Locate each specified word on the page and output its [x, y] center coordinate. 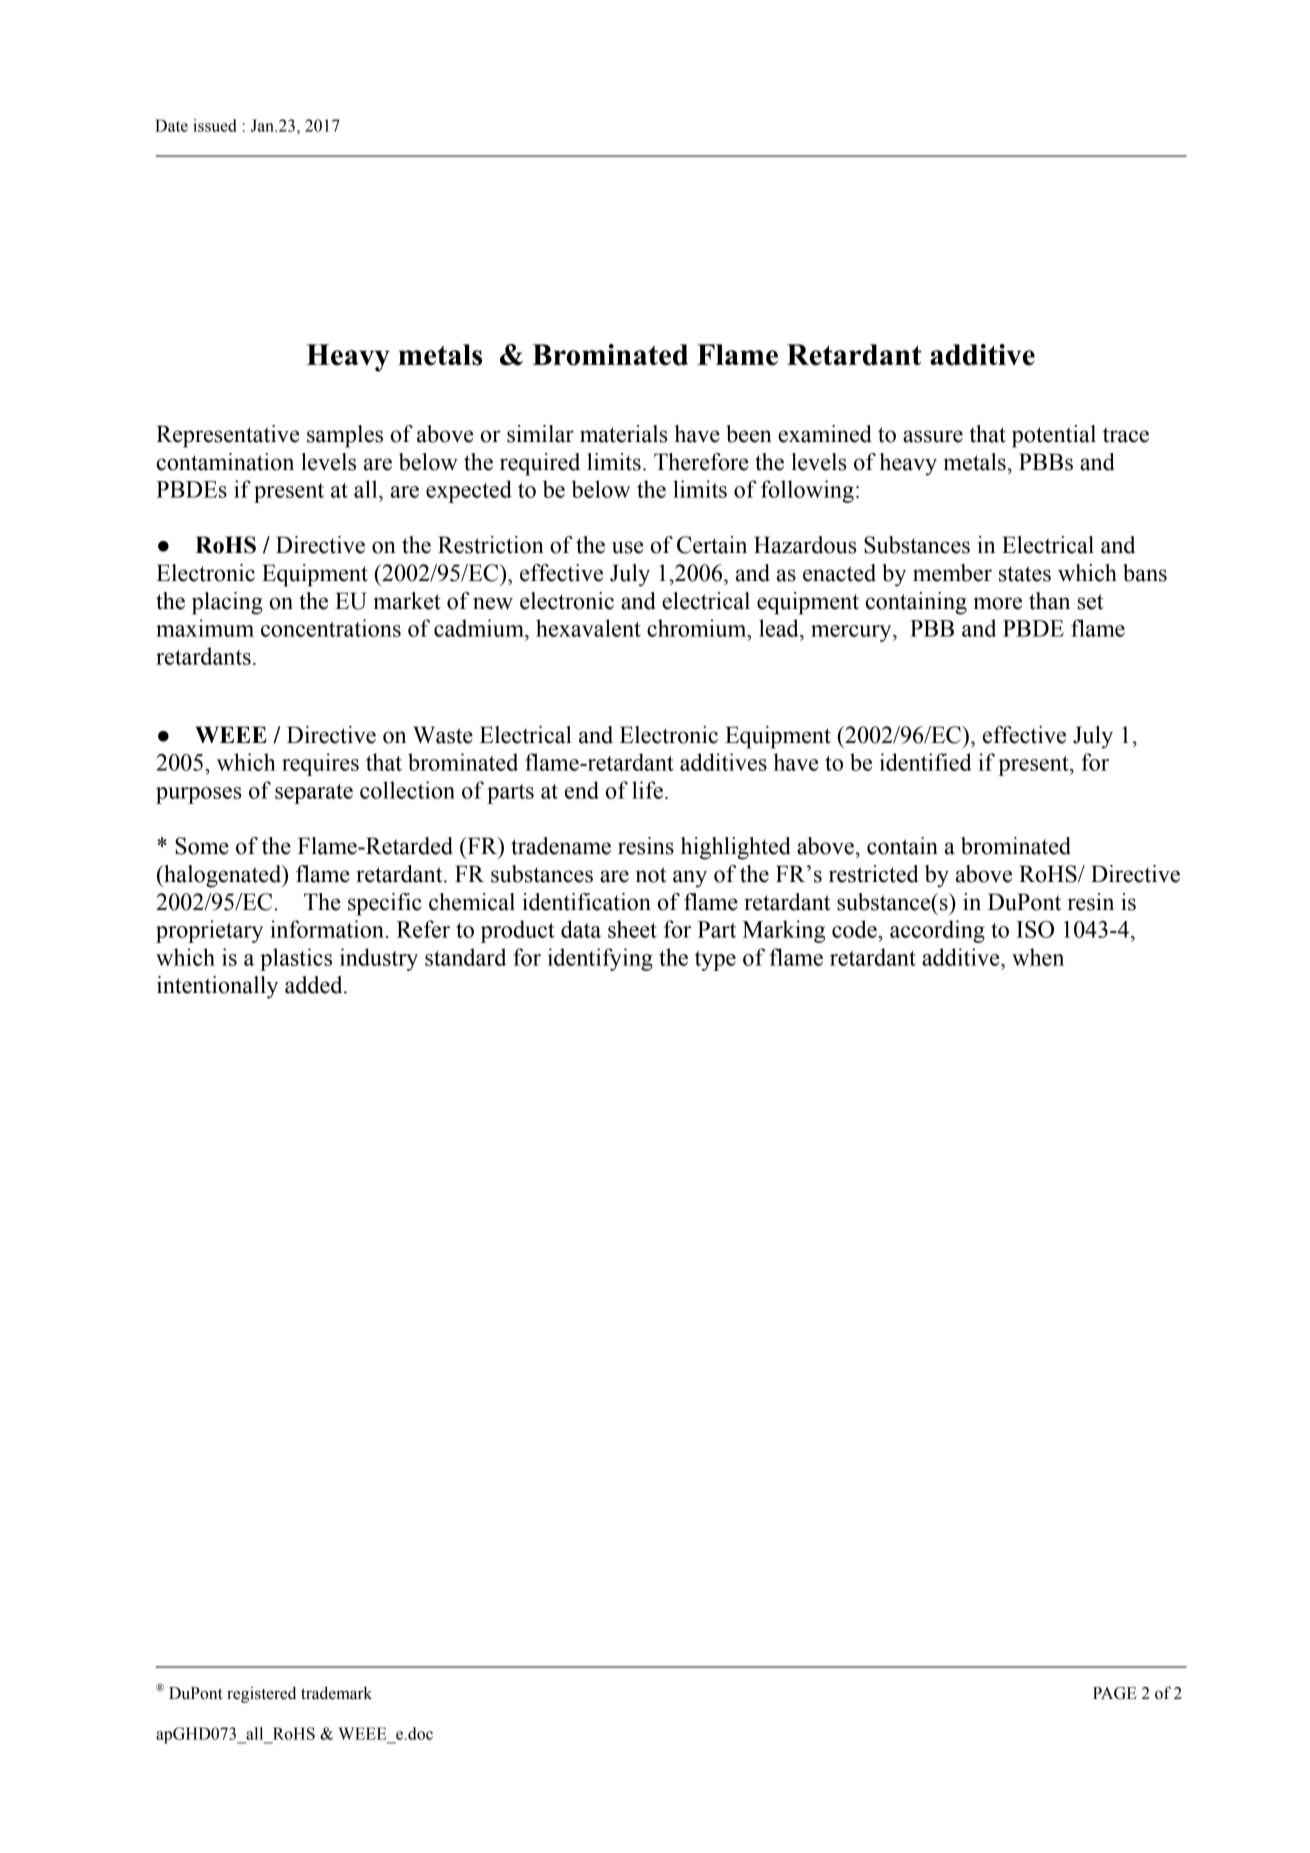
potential [1054, 436]
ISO [1035, 929]
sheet [632, 929]
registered [261, 1694]
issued [215, 125]
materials [624, 434]
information [327, 929]
